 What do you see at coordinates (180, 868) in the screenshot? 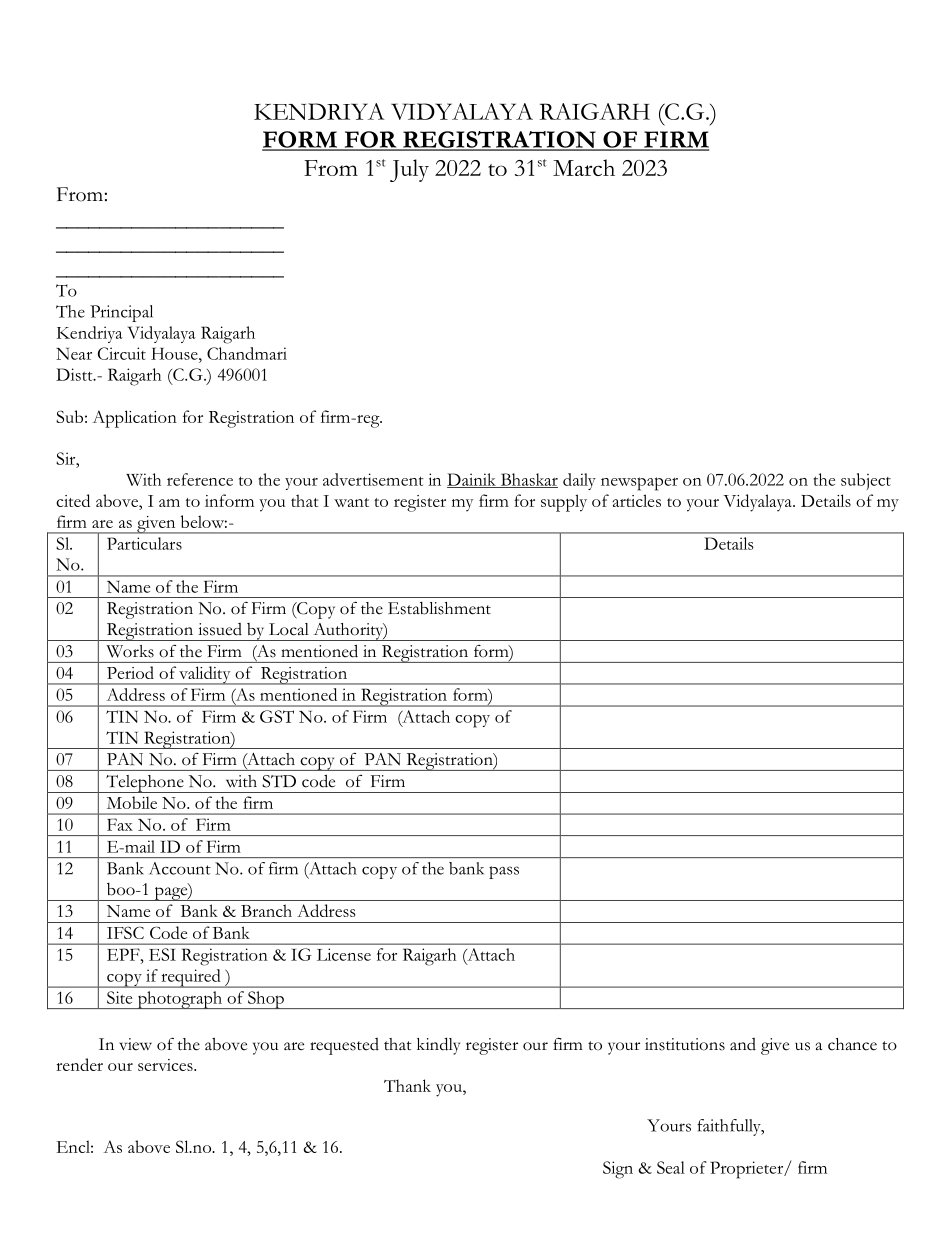
I see `Account` at bounding box center [180, 868].
